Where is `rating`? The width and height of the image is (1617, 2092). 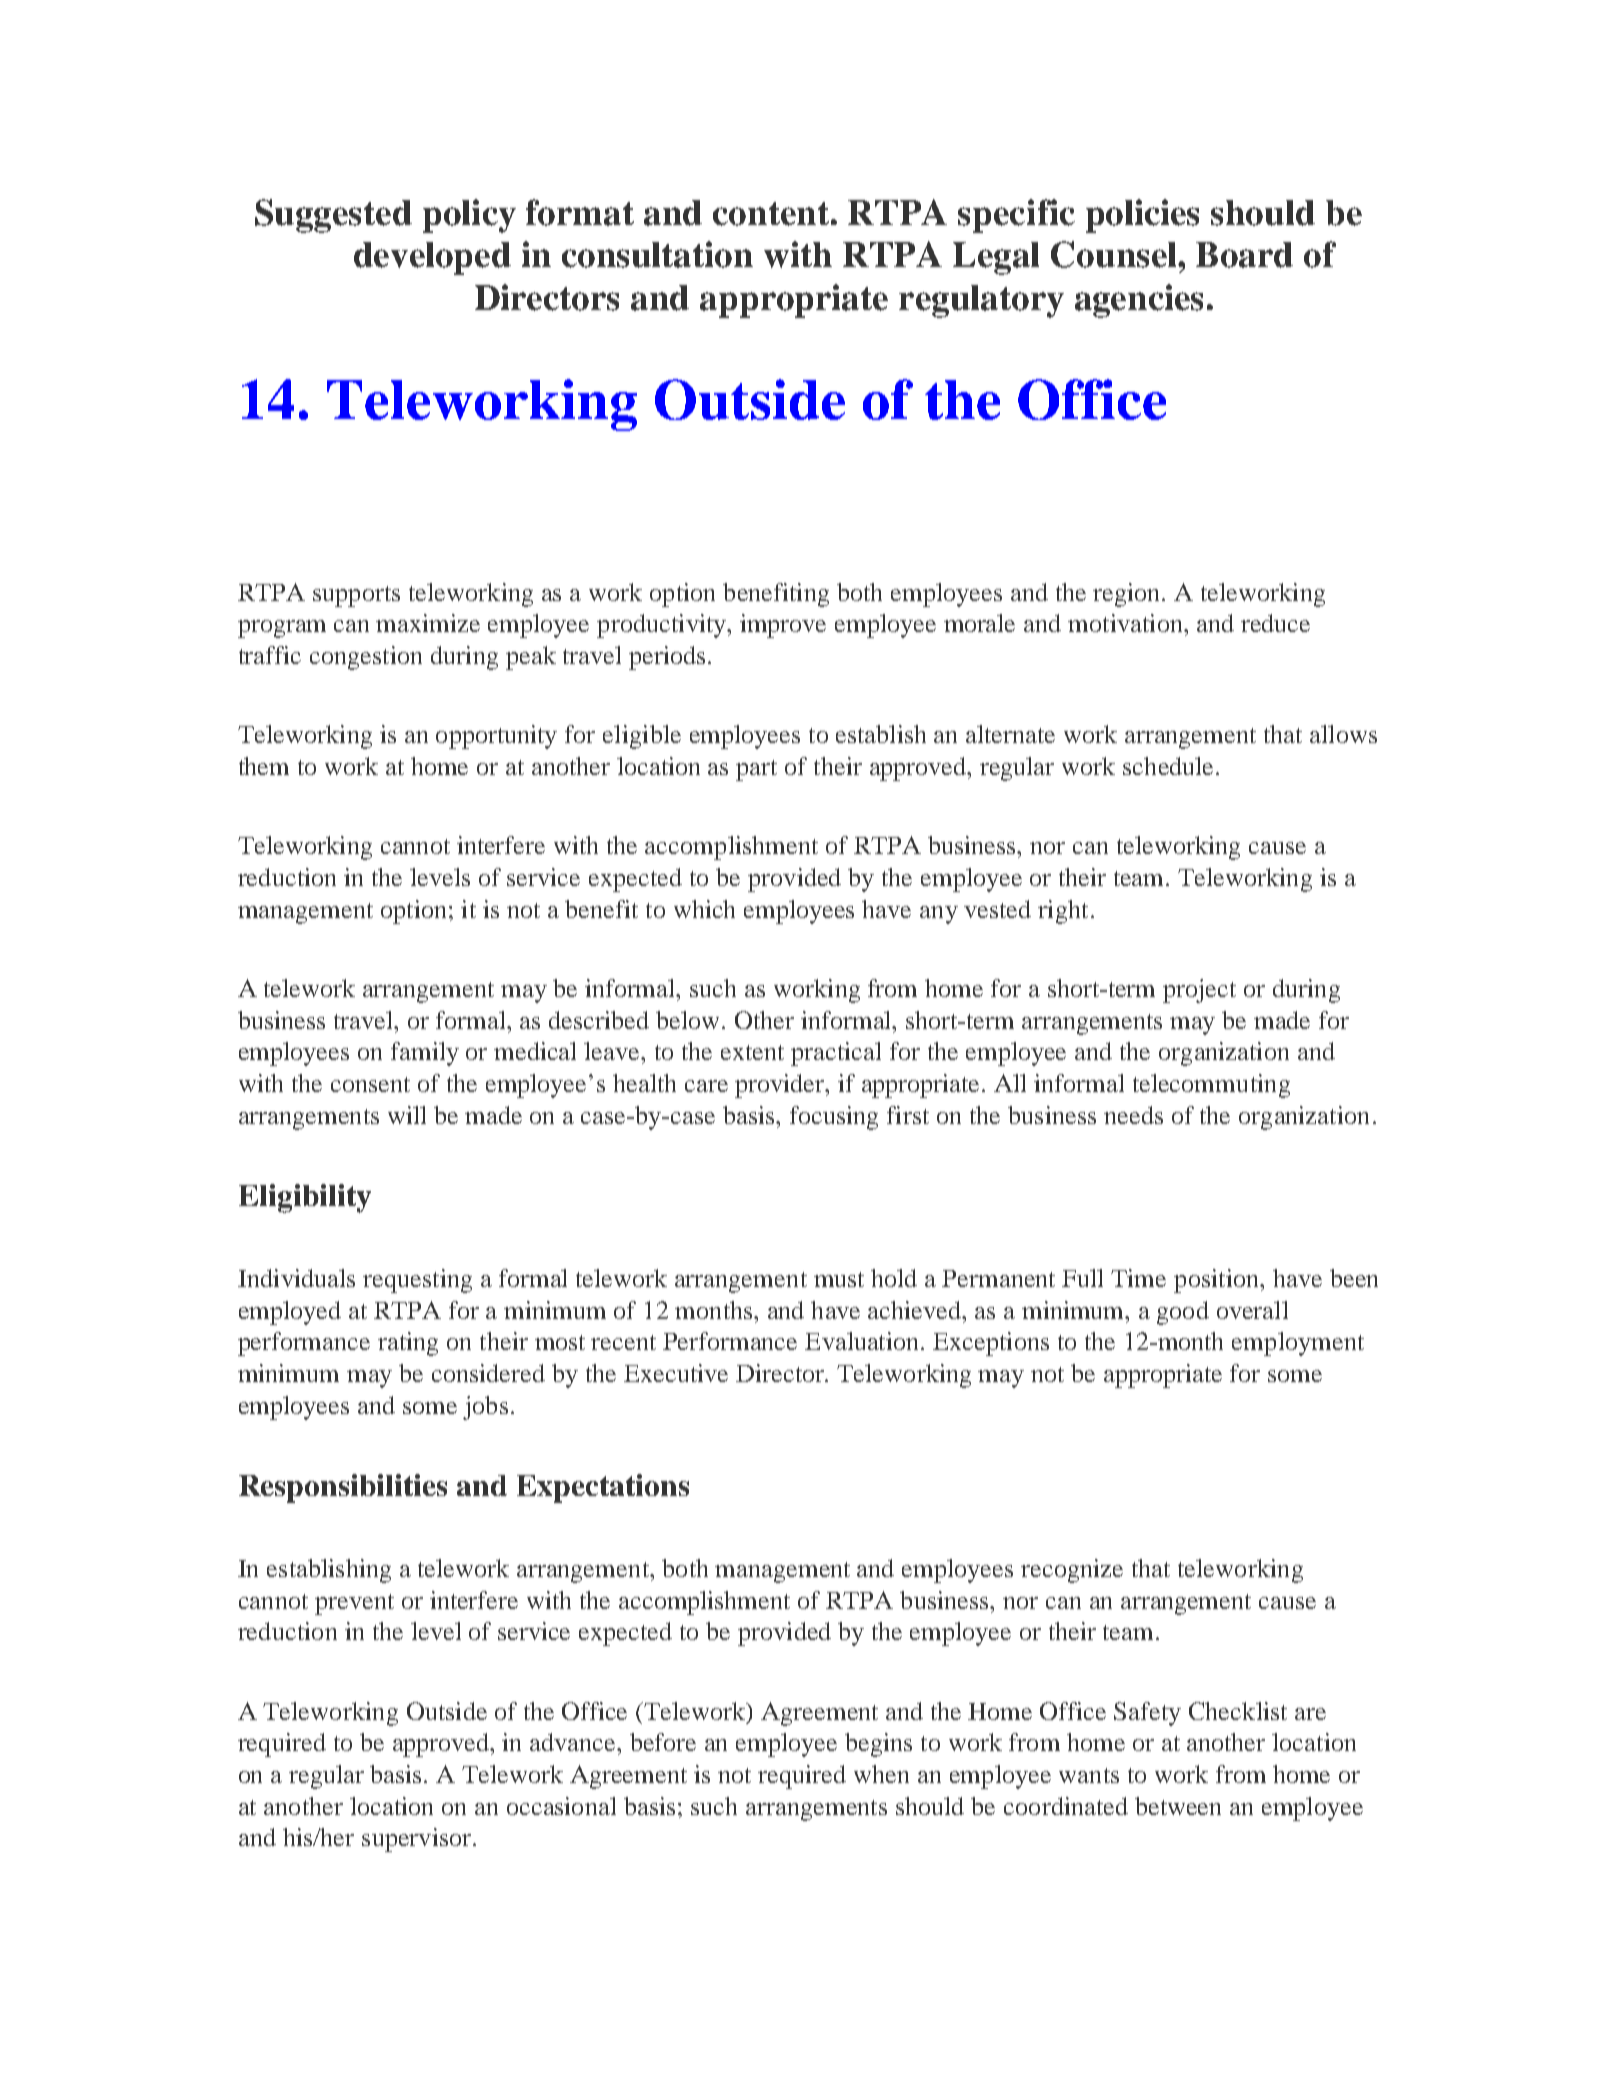 rating is located at coordinates (408, 1344).
